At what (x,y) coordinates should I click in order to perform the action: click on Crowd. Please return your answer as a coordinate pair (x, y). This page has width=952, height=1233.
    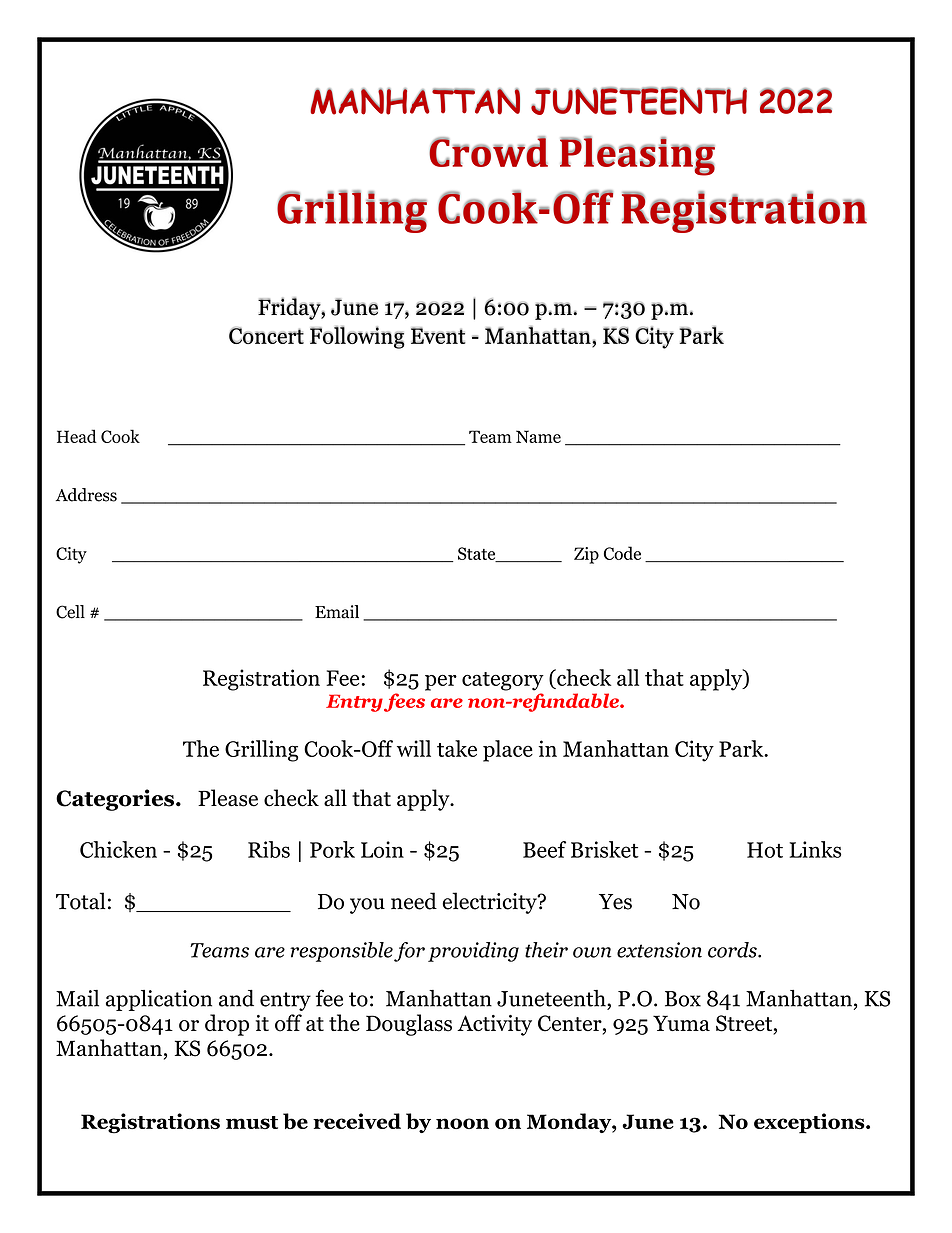
    Looking at the image, I should click on (488, 151).
